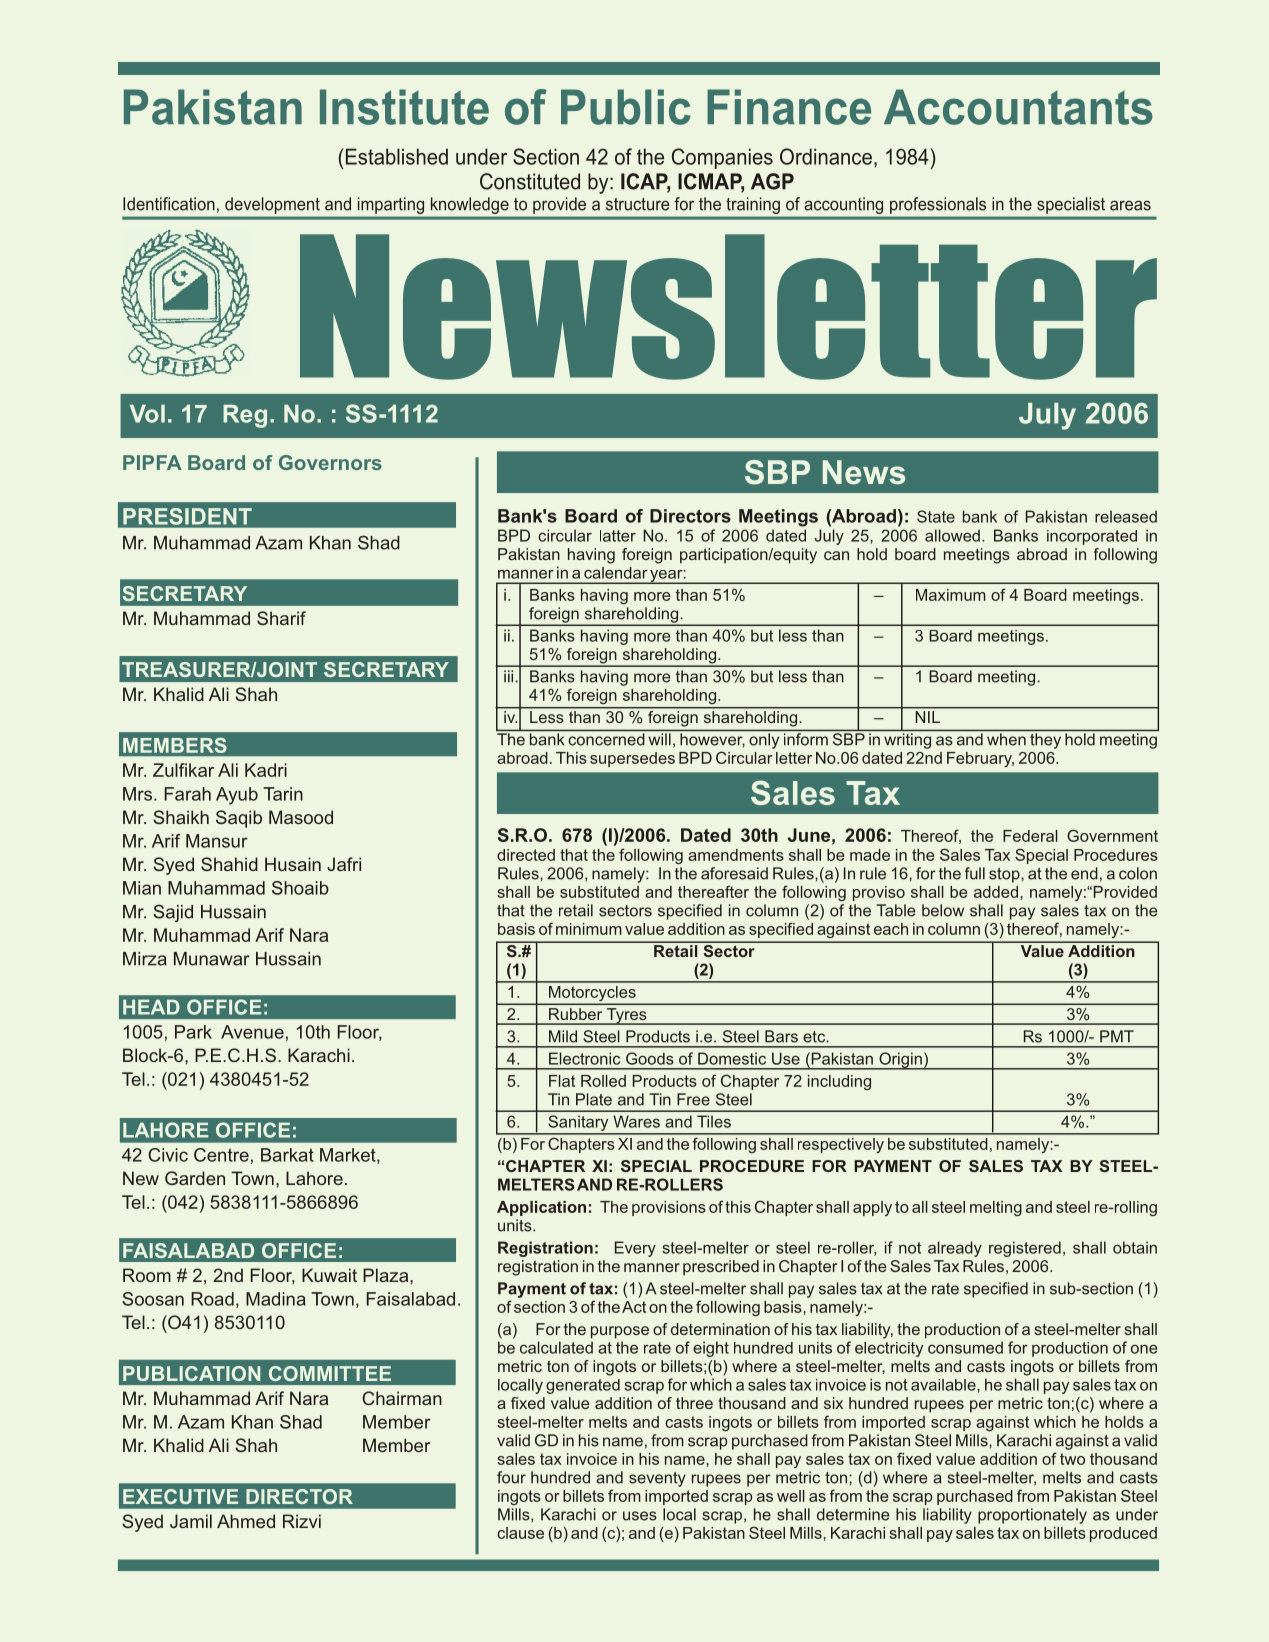 Image resolution: width=1269 pixels, height=1642 pixels. Describe the element at coordinates (636, 1121) in the screenshot. I see `Wares` at that location.
